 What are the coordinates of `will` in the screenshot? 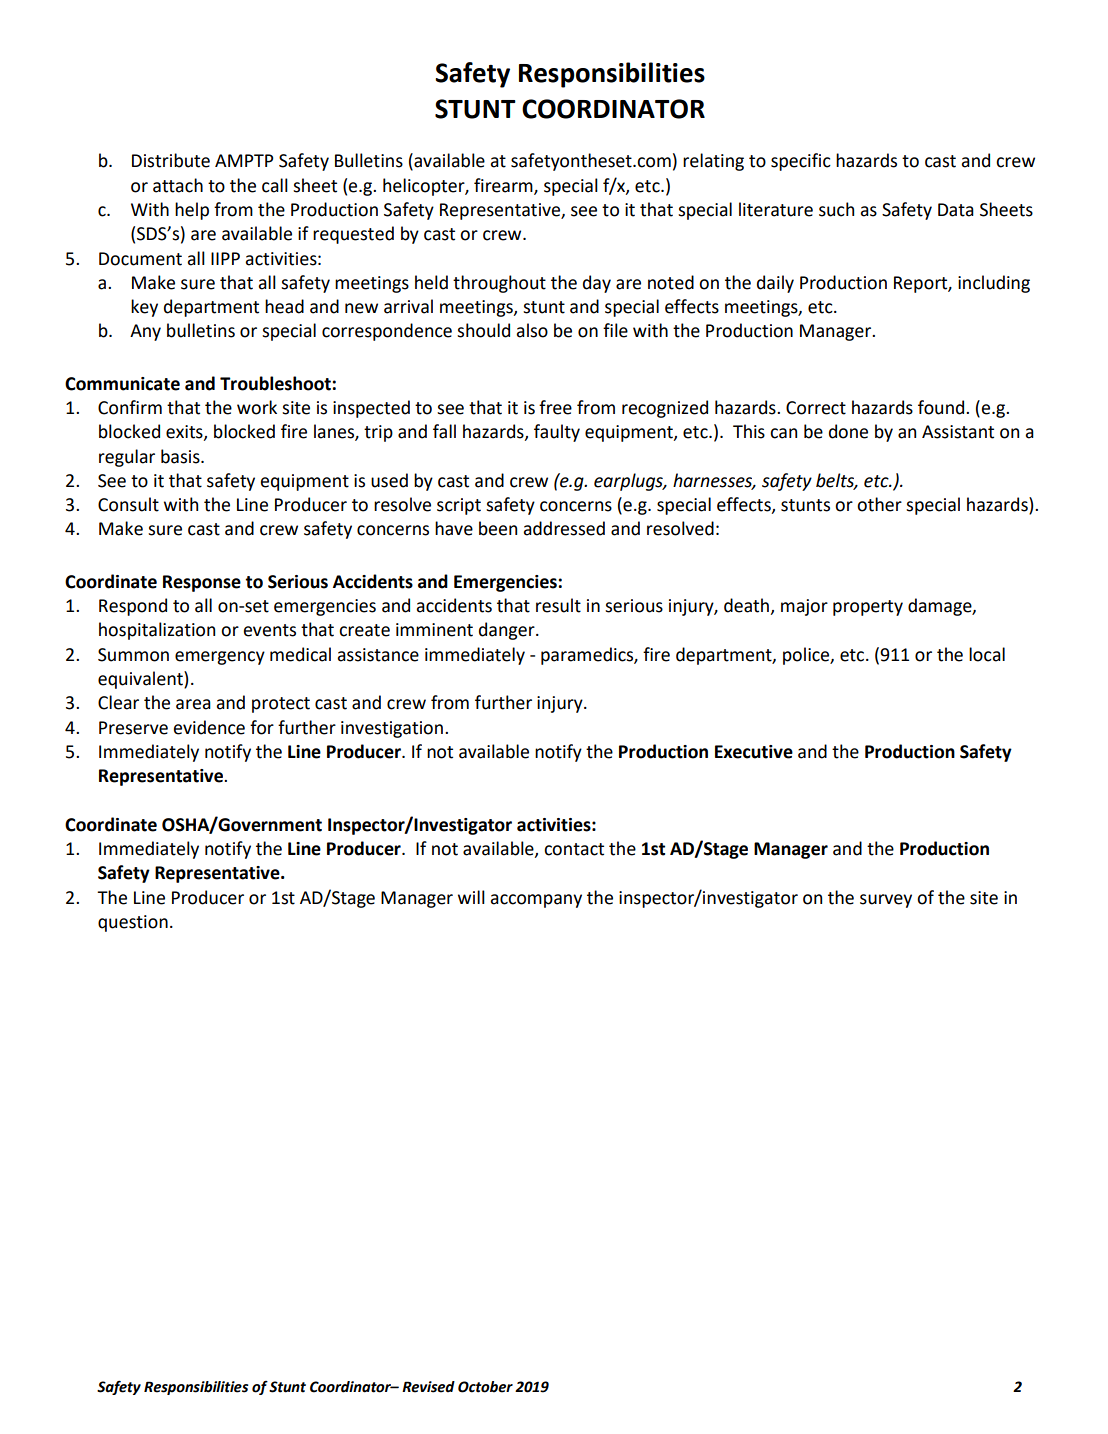 It's located at (471, 897).
